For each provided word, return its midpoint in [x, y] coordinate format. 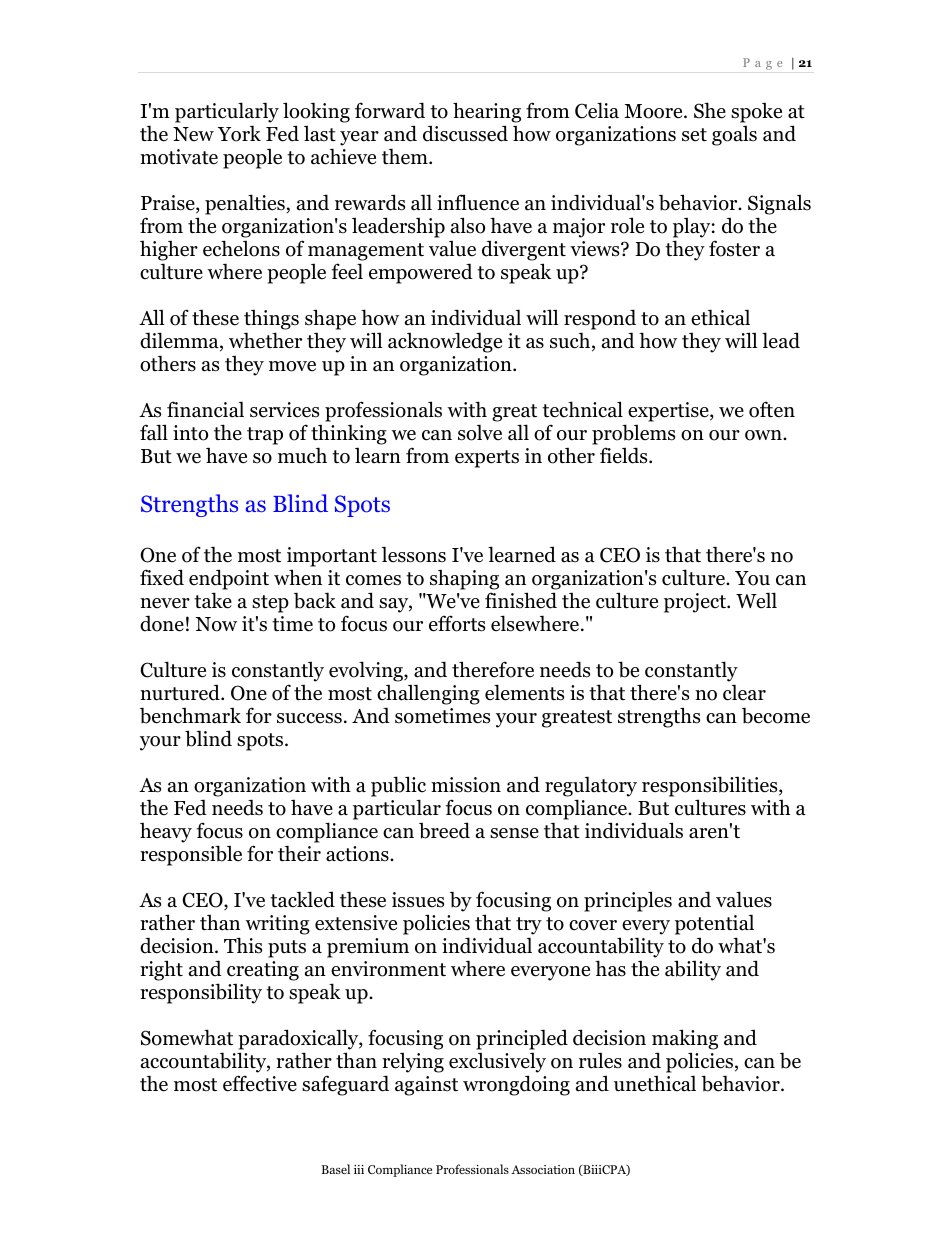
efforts [457, 623]
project [696, 603]
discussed [465, 133]
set [694, 135]
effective [260, 1083]
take [213, 600]
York [239, 133]
